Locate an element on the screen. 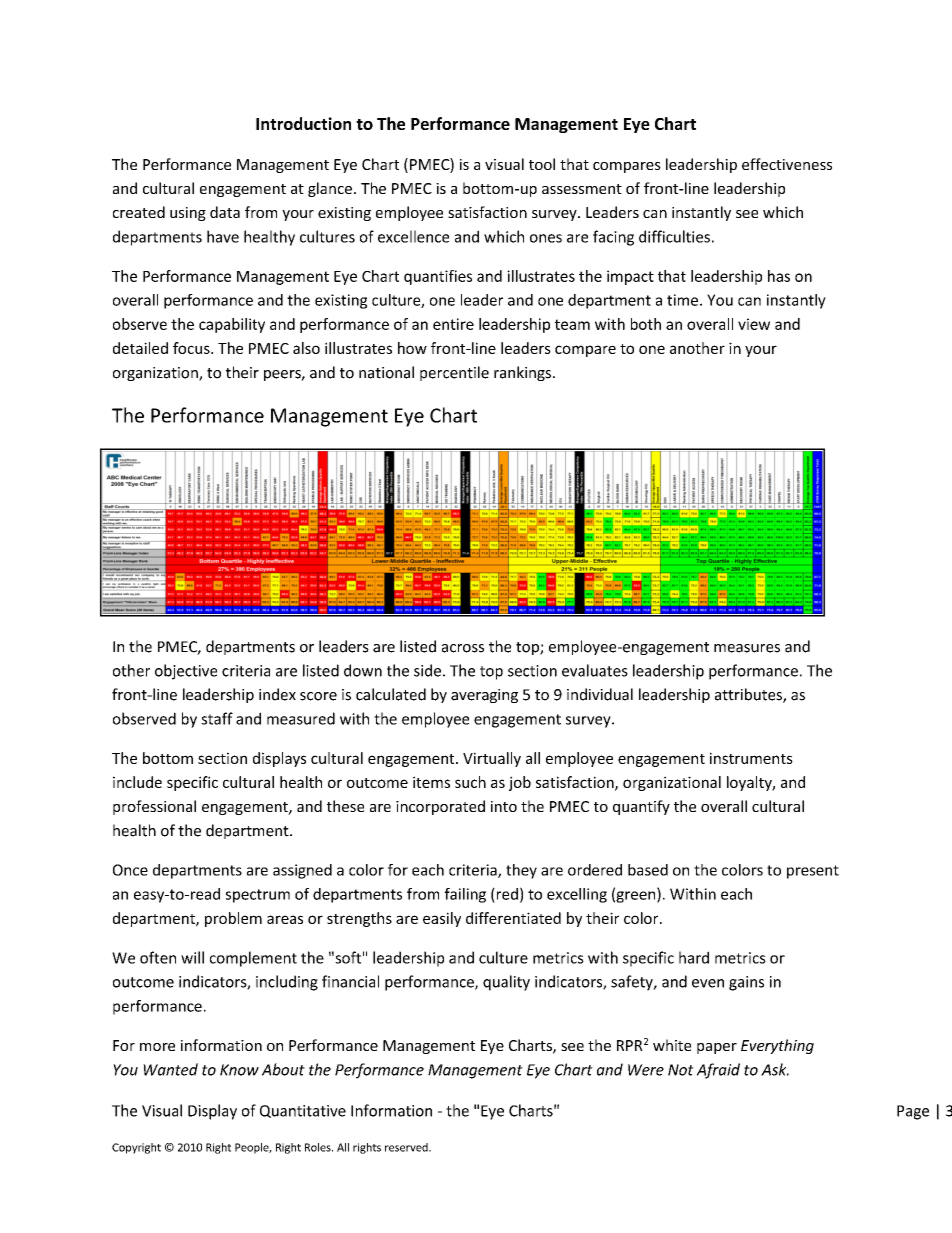  focus is located at coordinates (192, 348).
